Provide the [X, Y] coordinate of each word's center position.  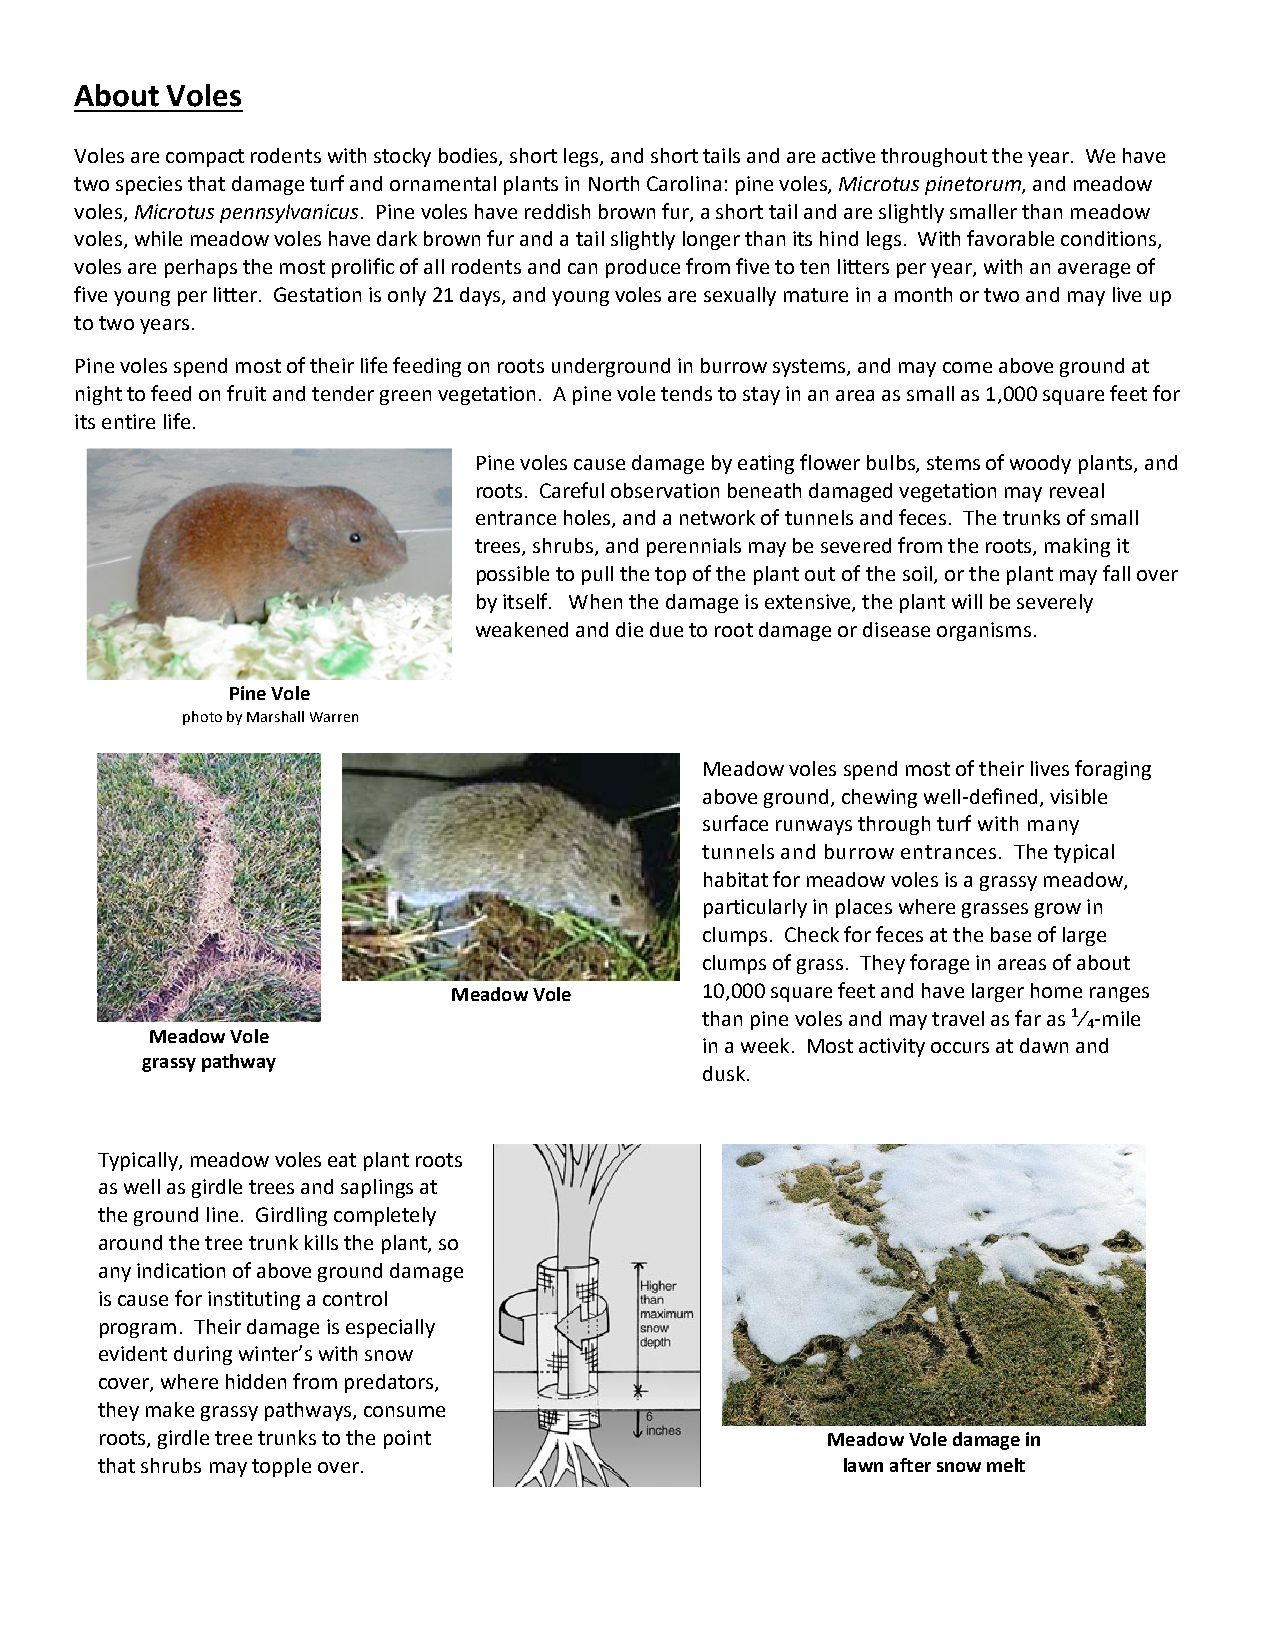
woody [1040, 464]
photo [202, 718]
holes [588, 519]
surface [735, 823]
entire [128, 421]
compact [205, 158]
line [222, 1214]
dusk [724, 1073]
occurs [960, 1047]
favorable [1010, 238]
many [1053, 827]
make [170, 1409]
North [614, 183]
